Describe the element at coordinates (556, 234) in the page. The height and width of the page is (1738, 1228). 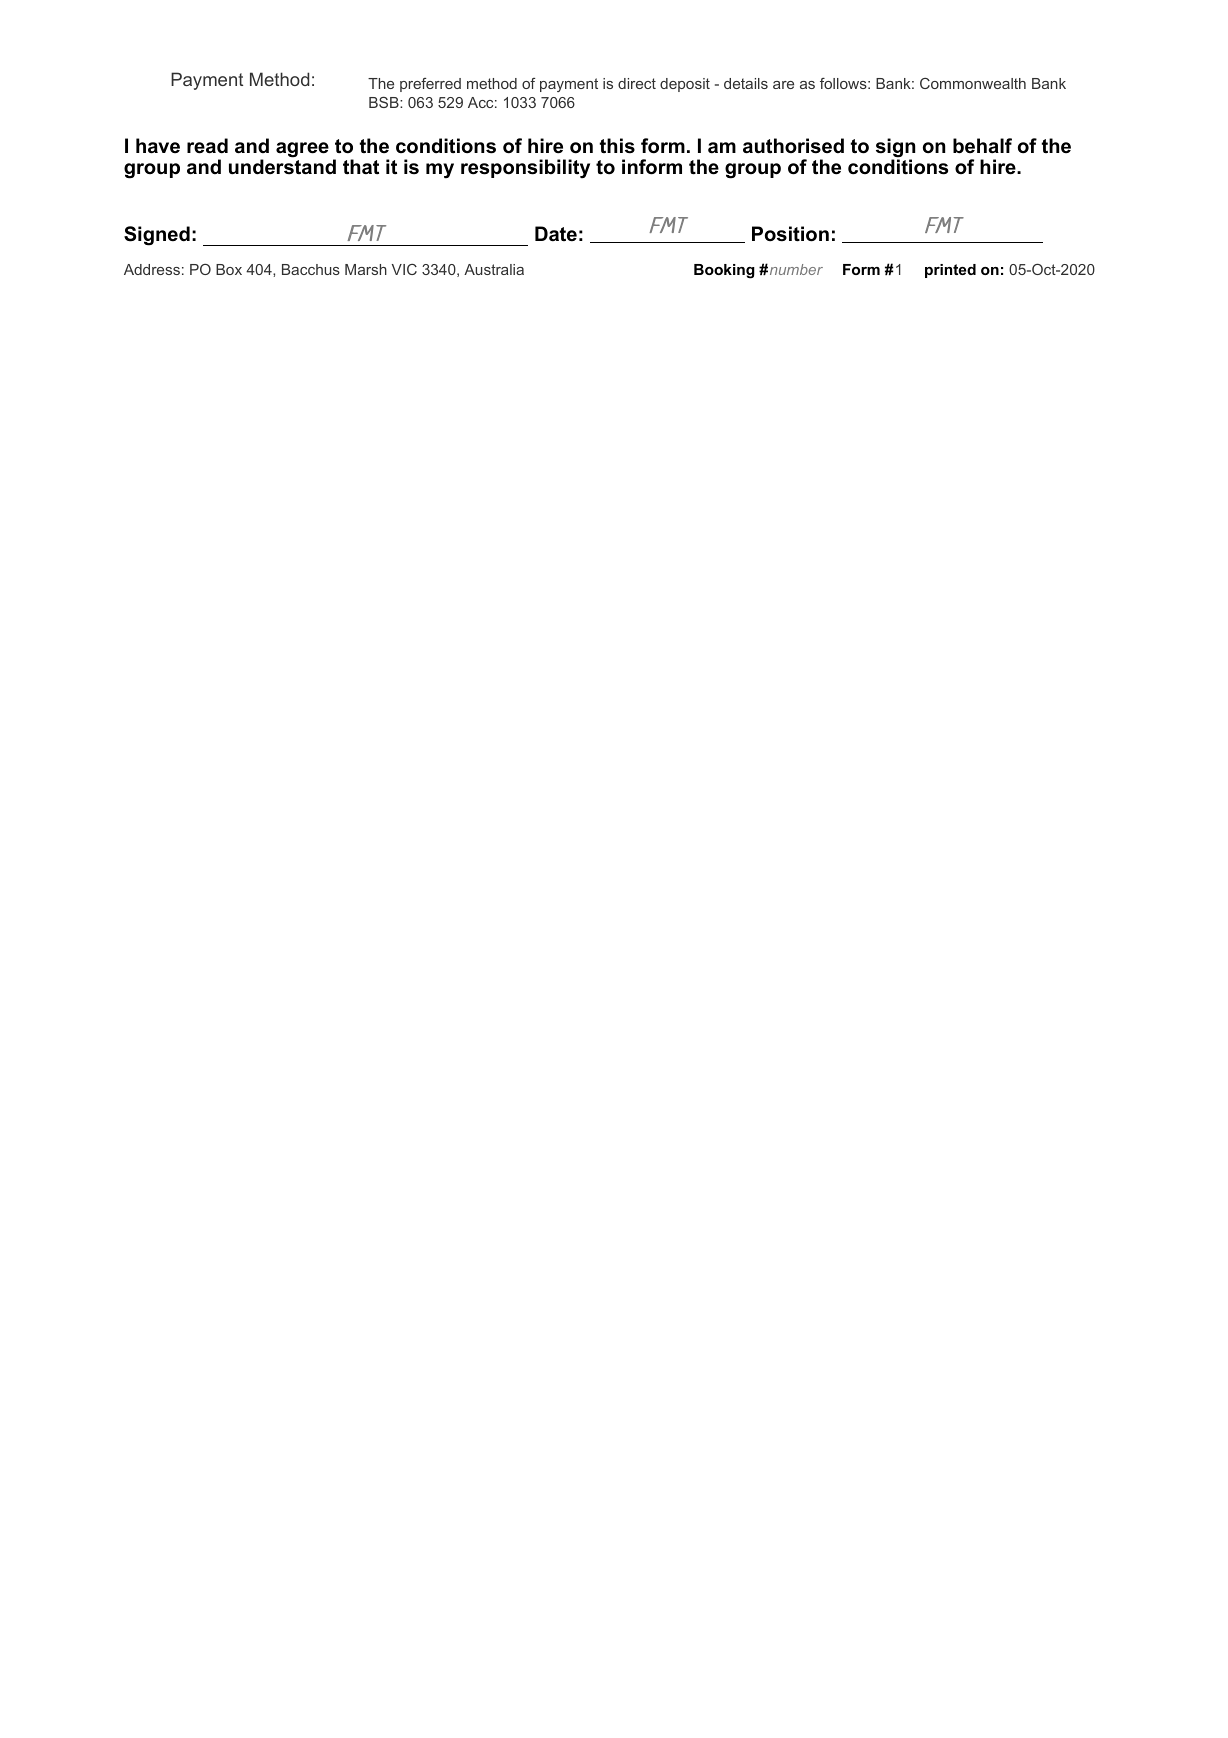
I see `Date` at that location.
